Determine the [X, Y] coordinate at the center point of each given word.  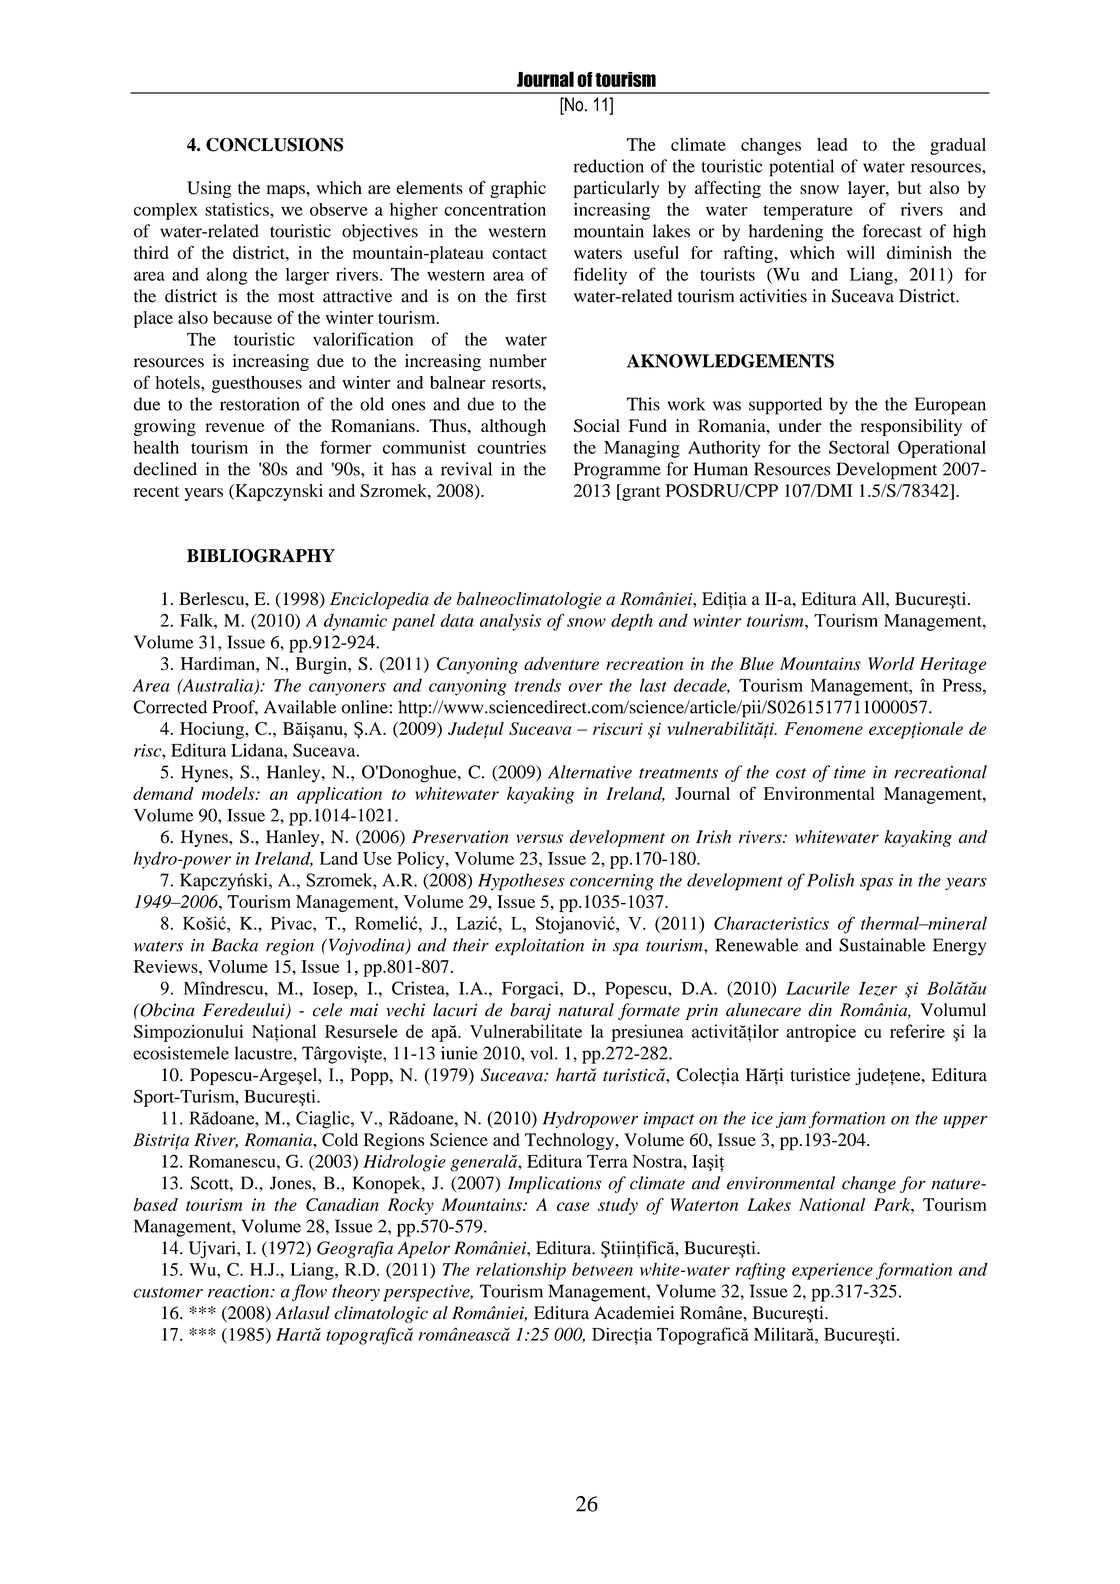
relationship [521, 1271]
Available [300, 707]
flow [309, 1293]
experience [832, 1271]
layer [867, 189]
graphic [518, 189]
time [850, 772]
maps [287, 191]
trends [538, 685]
